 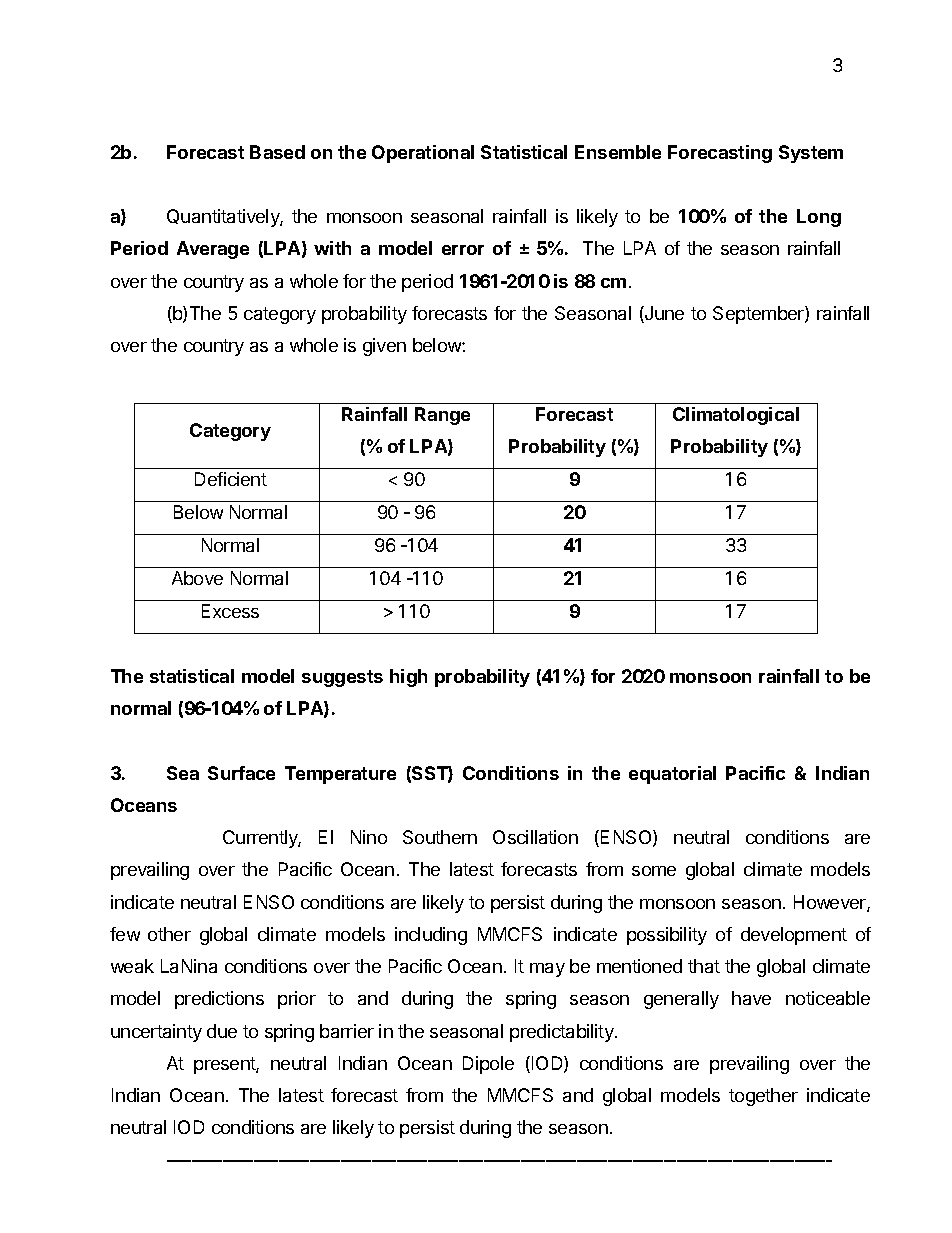 What do you see at coordinates (672, 775) in the screenshot?
I see `equatorial` at bounding box center [672, 775].
